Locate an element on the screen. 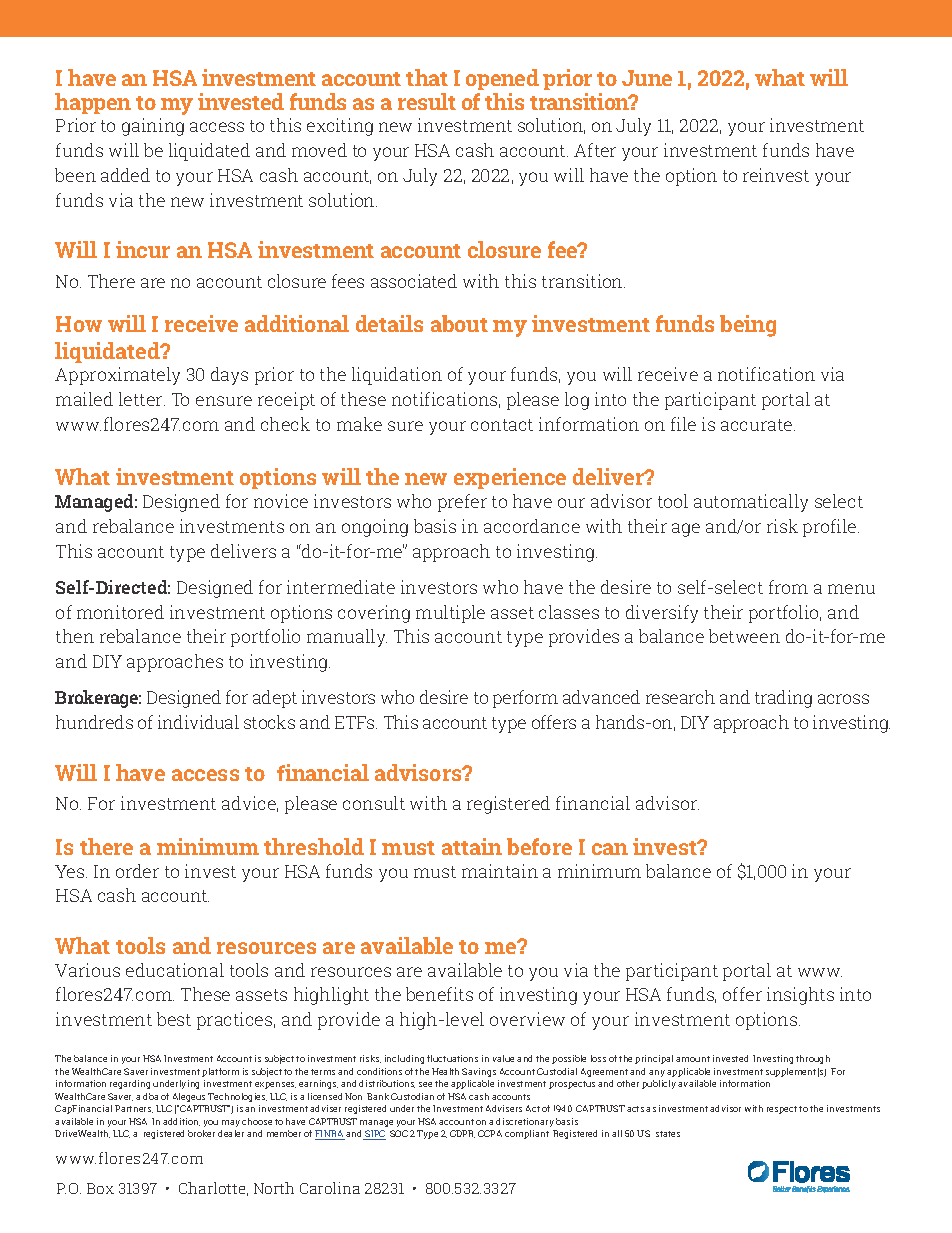  June is located at coordinates (647, 78).
